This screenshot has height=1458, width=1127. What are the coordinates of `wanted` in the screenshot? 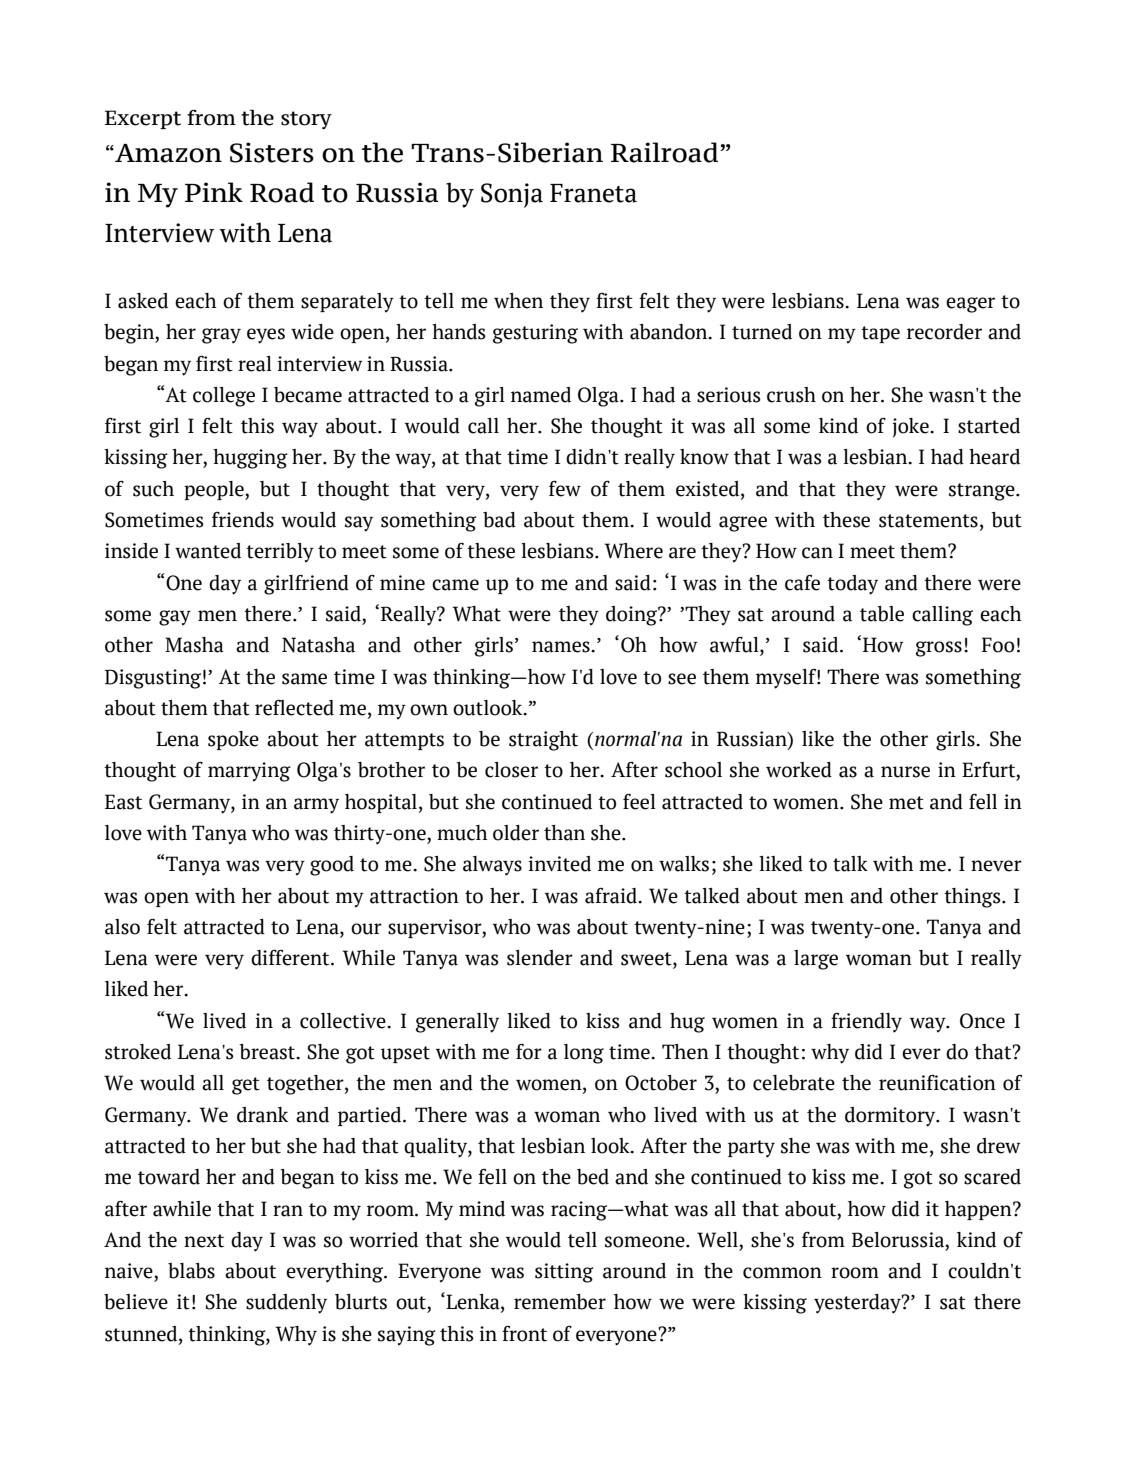 It's located at (208, 551).
